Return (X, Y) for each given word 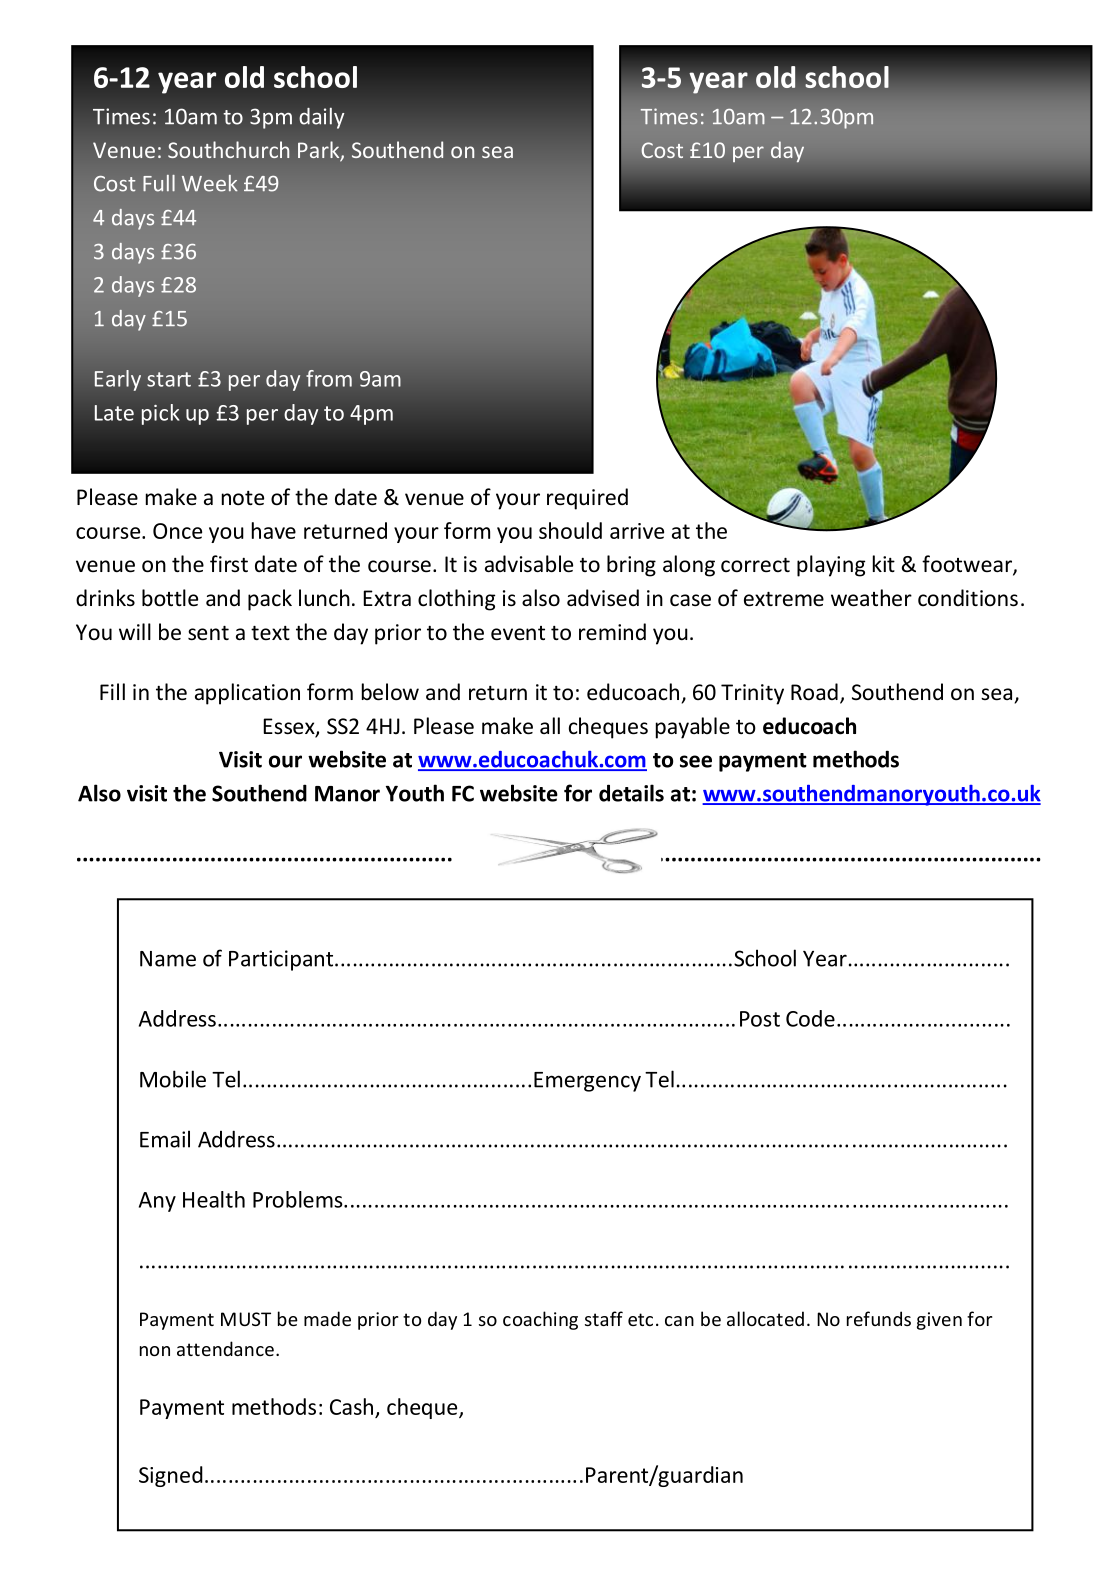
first (229, 563)
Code (810, 1018)
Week (210, 183)
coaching (540, 1320)
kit (884, 563)
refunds (879, 1318)
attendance (225, 1348)
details (631, 793)
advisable (529, 564)
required (587, 499)
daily (321, 118)
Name (168, 959)
